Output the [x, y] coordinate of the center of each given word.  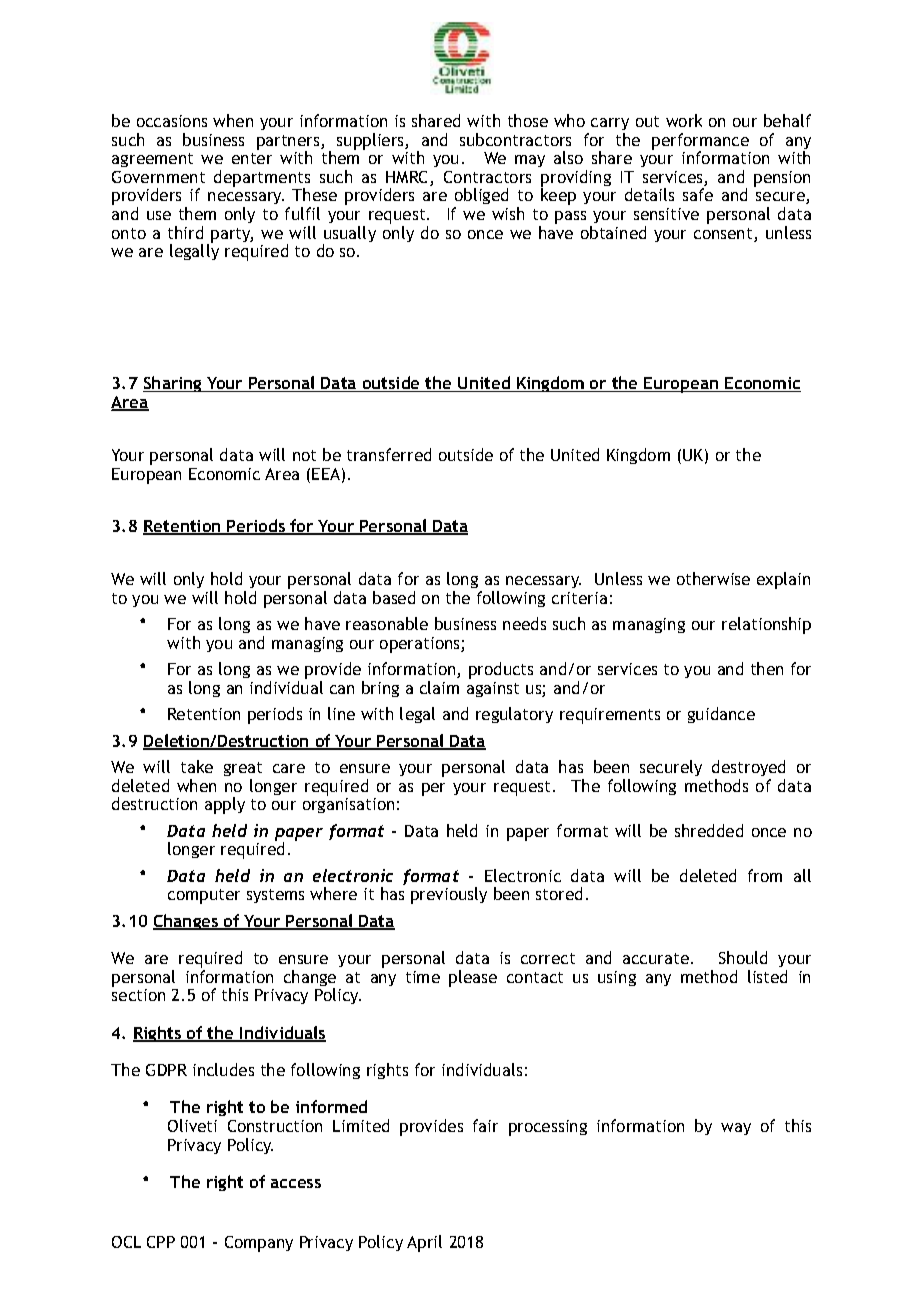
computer [204, 896]
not [304, 455]
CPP [161, 1242]
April [424, 1243]
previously [449, 895]
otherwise [713, 578]
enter [252, 158]
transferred [389, 454]
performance [700, 142]
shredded [709, 830]
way [736, 1129]
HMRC [408, 178]
